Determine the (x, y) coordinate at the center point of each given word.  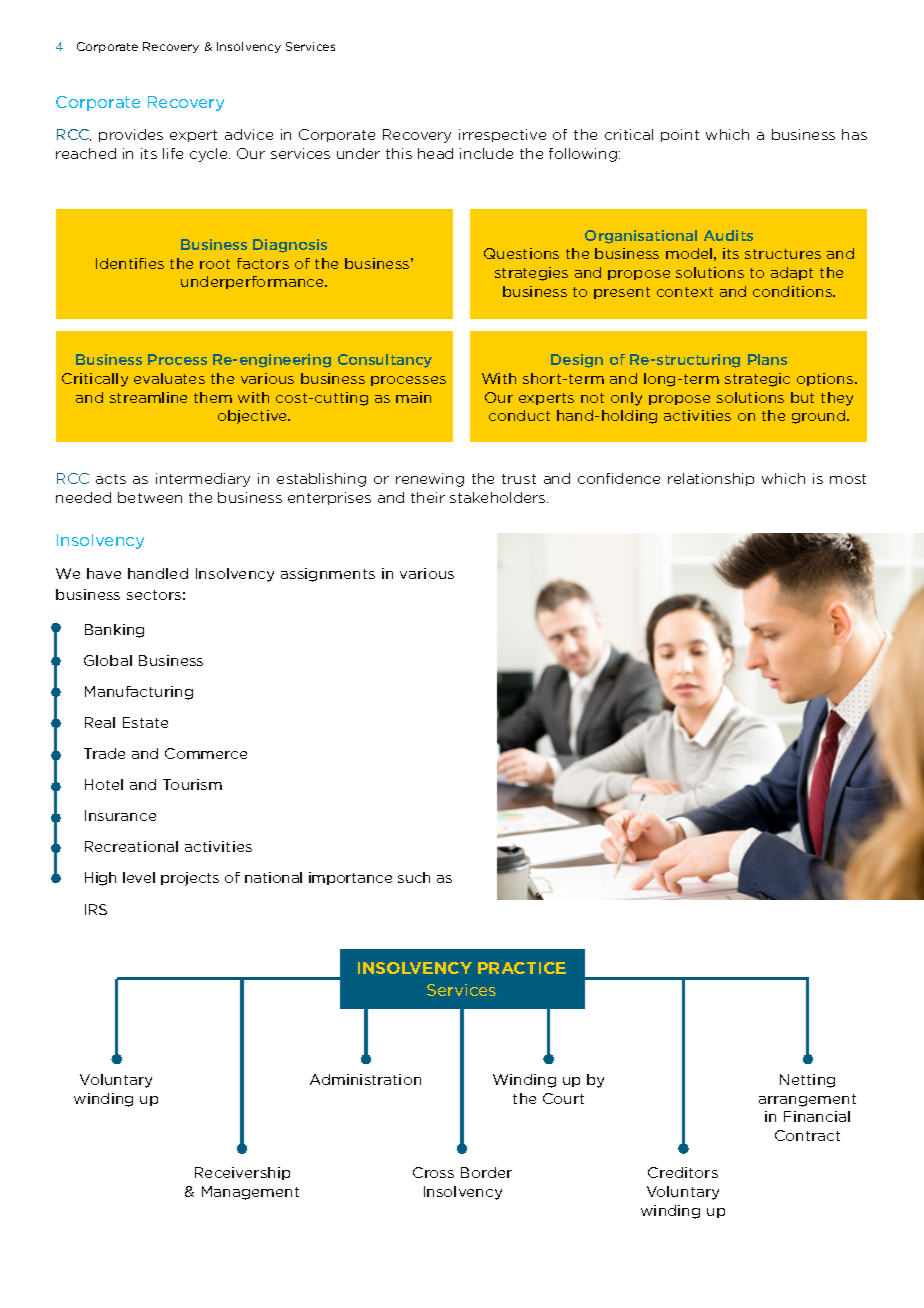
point (680, 135)
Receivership (242, 1173)
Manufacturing (139, 693)
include (486, 153)
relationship (711, 479)
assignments (328, 575)
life (173, 153)
